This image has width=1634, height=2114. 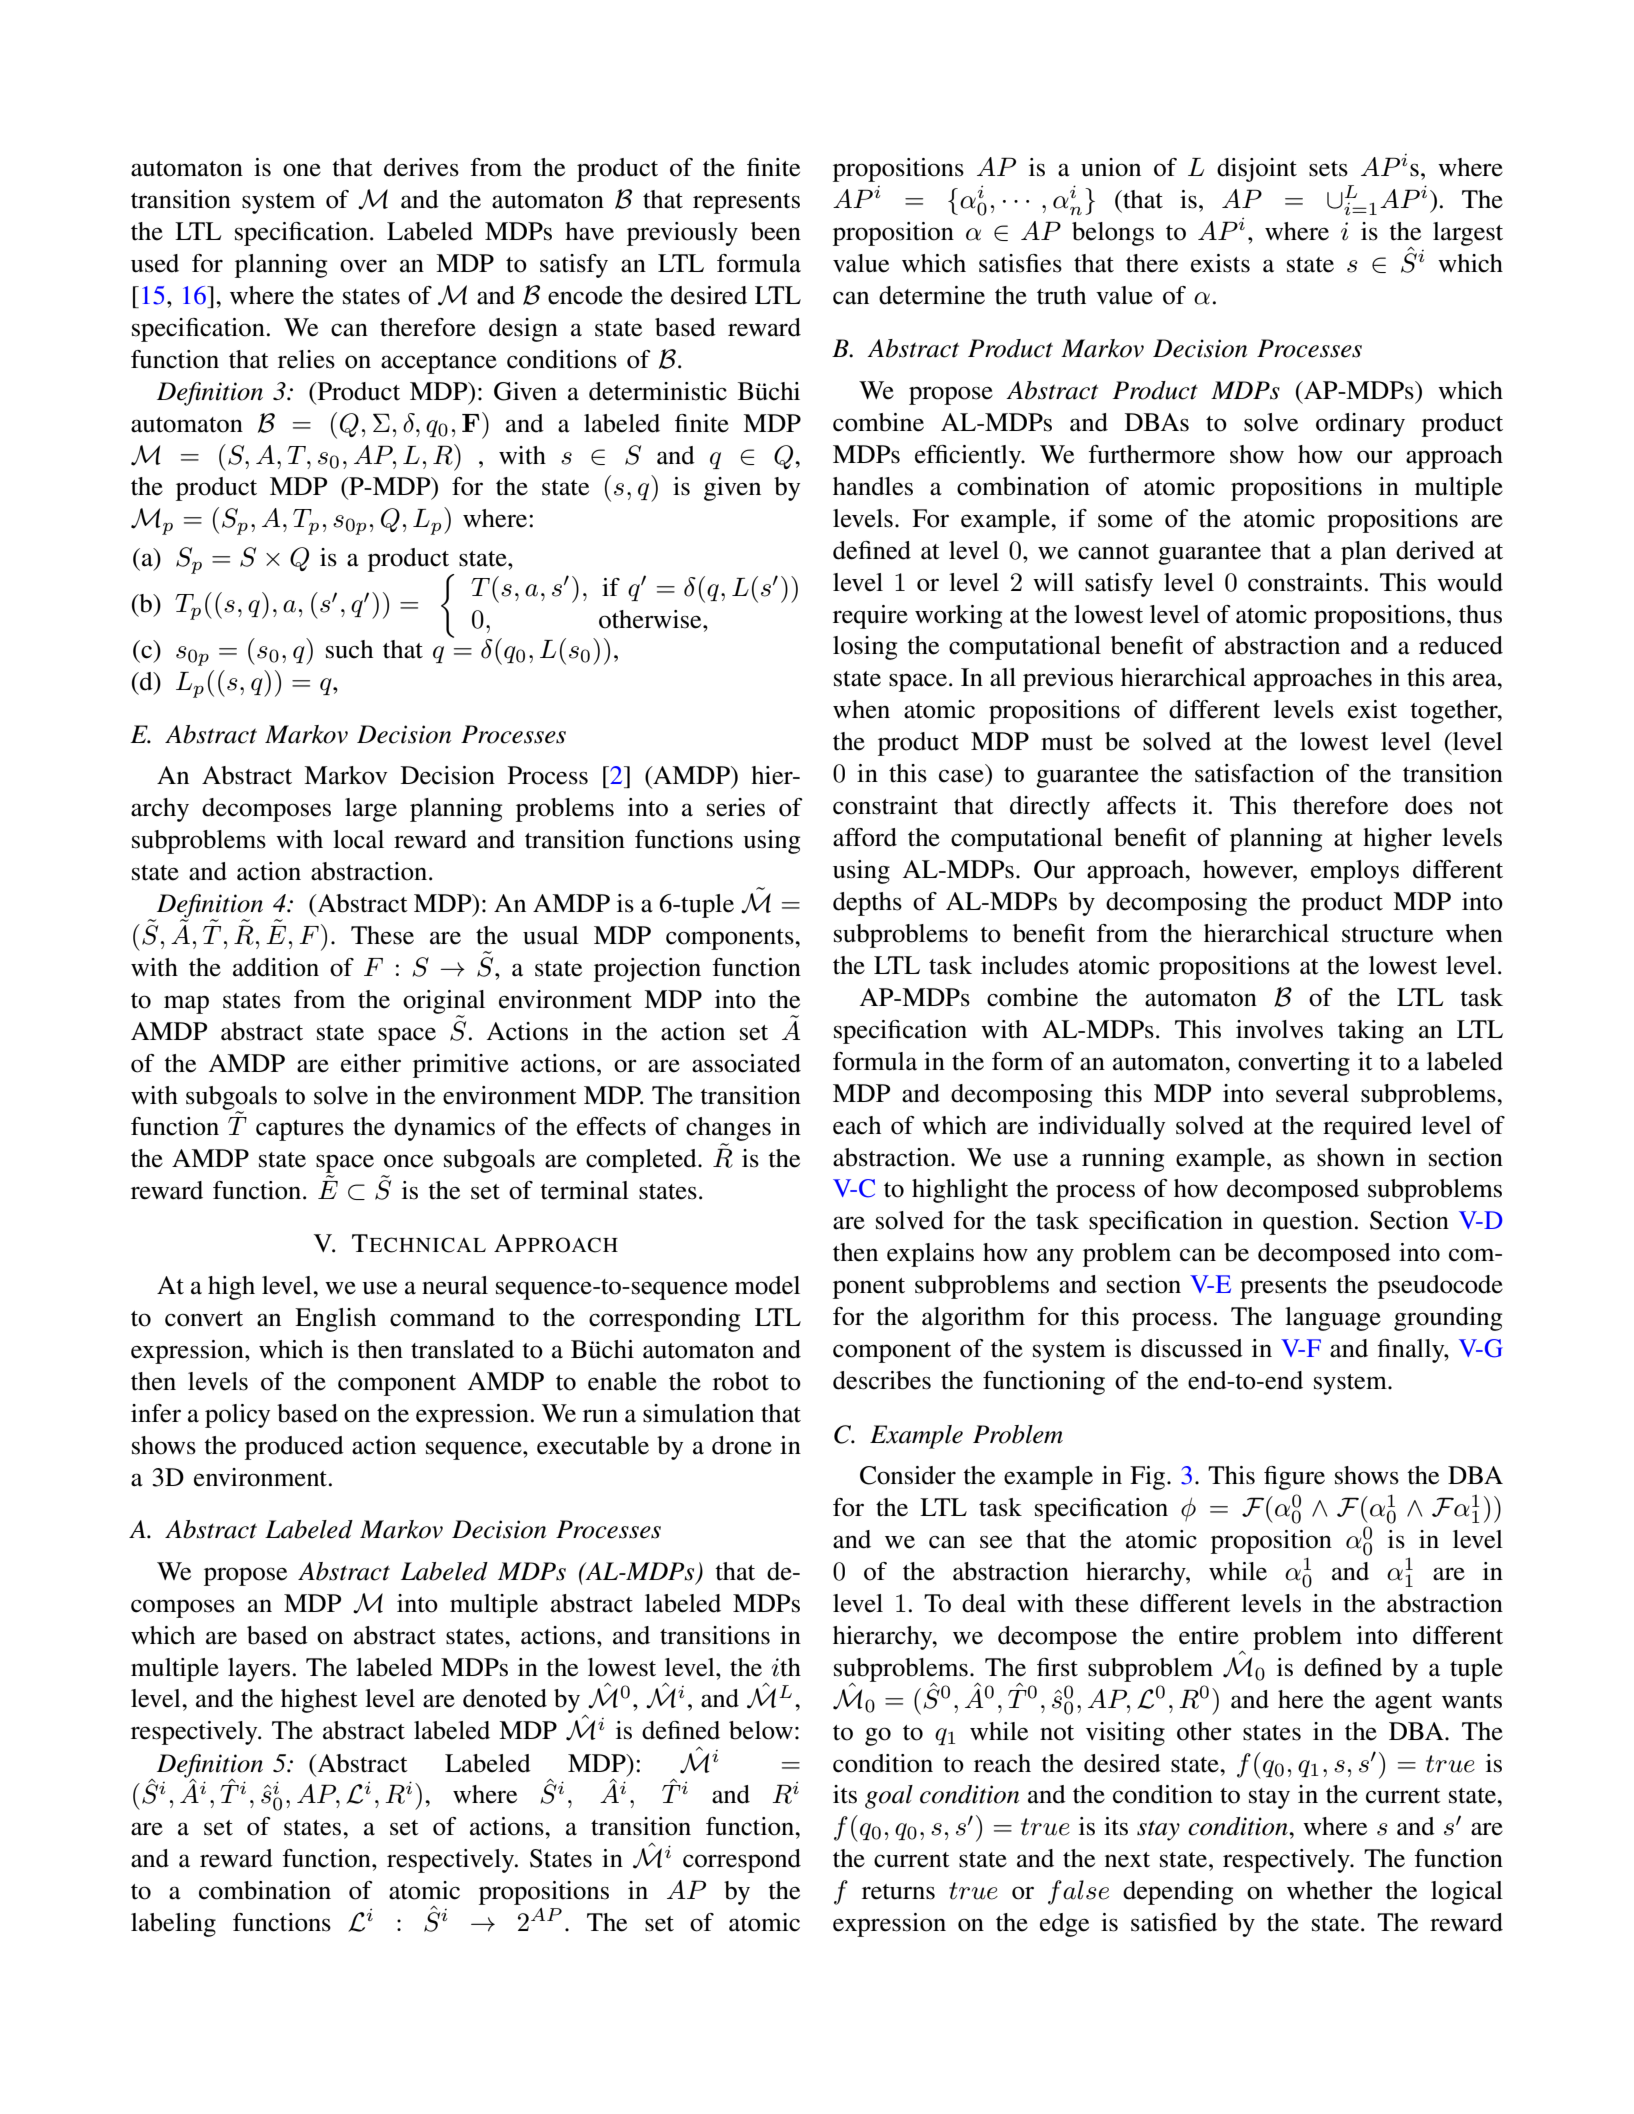 What do you see at coordinates (873, 486) in the image?
I see `handles` at bounding box center [873, 486].
